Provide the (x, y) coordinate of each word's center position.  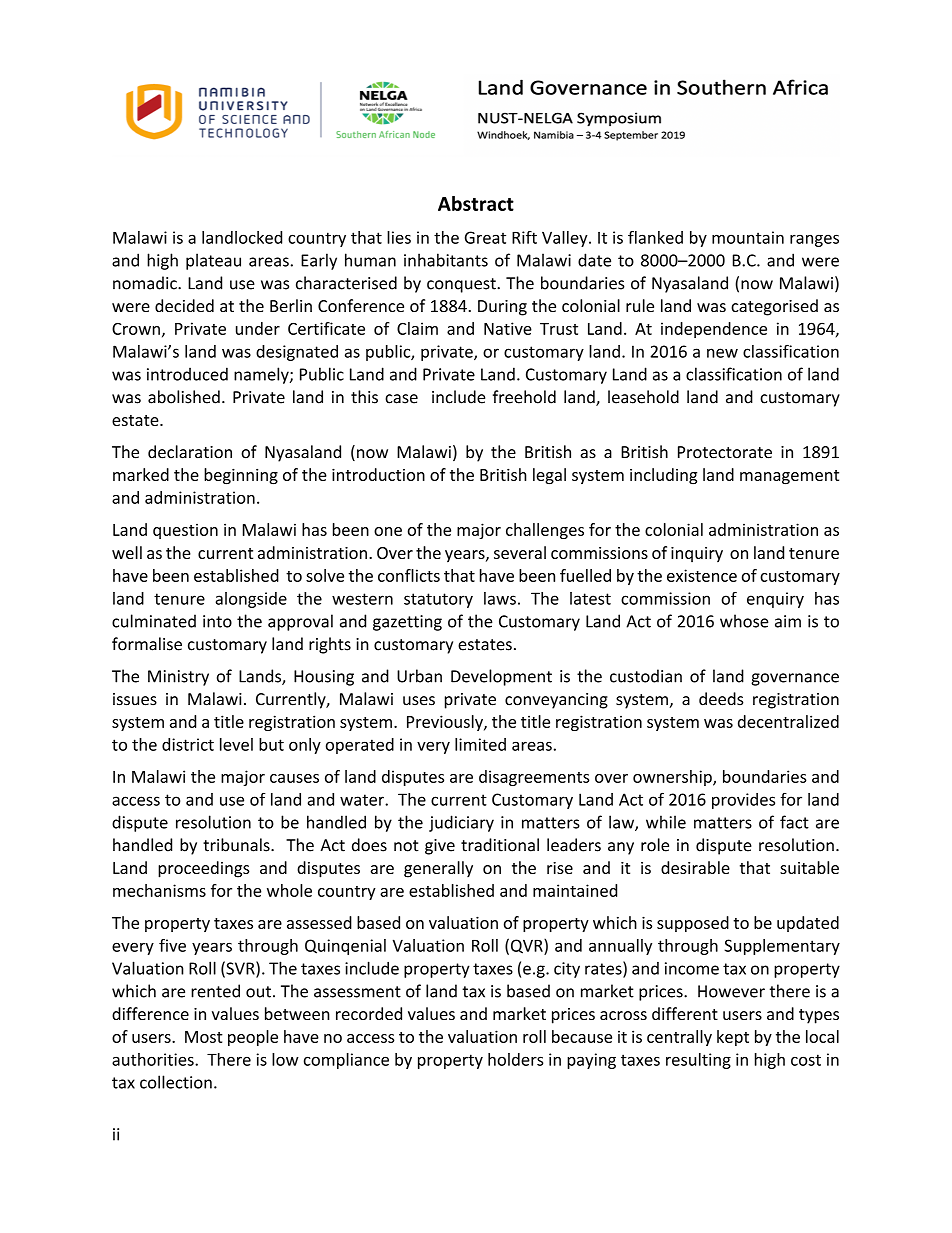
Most (204, 1037)
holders (515, 1059)
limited (480, 744)
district (188, 744)
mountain (748, 237)
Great (485, 237)
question (185, 531)
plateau (213, 261)
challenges (545, 531)
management (789, 477)
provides (743, 801)
